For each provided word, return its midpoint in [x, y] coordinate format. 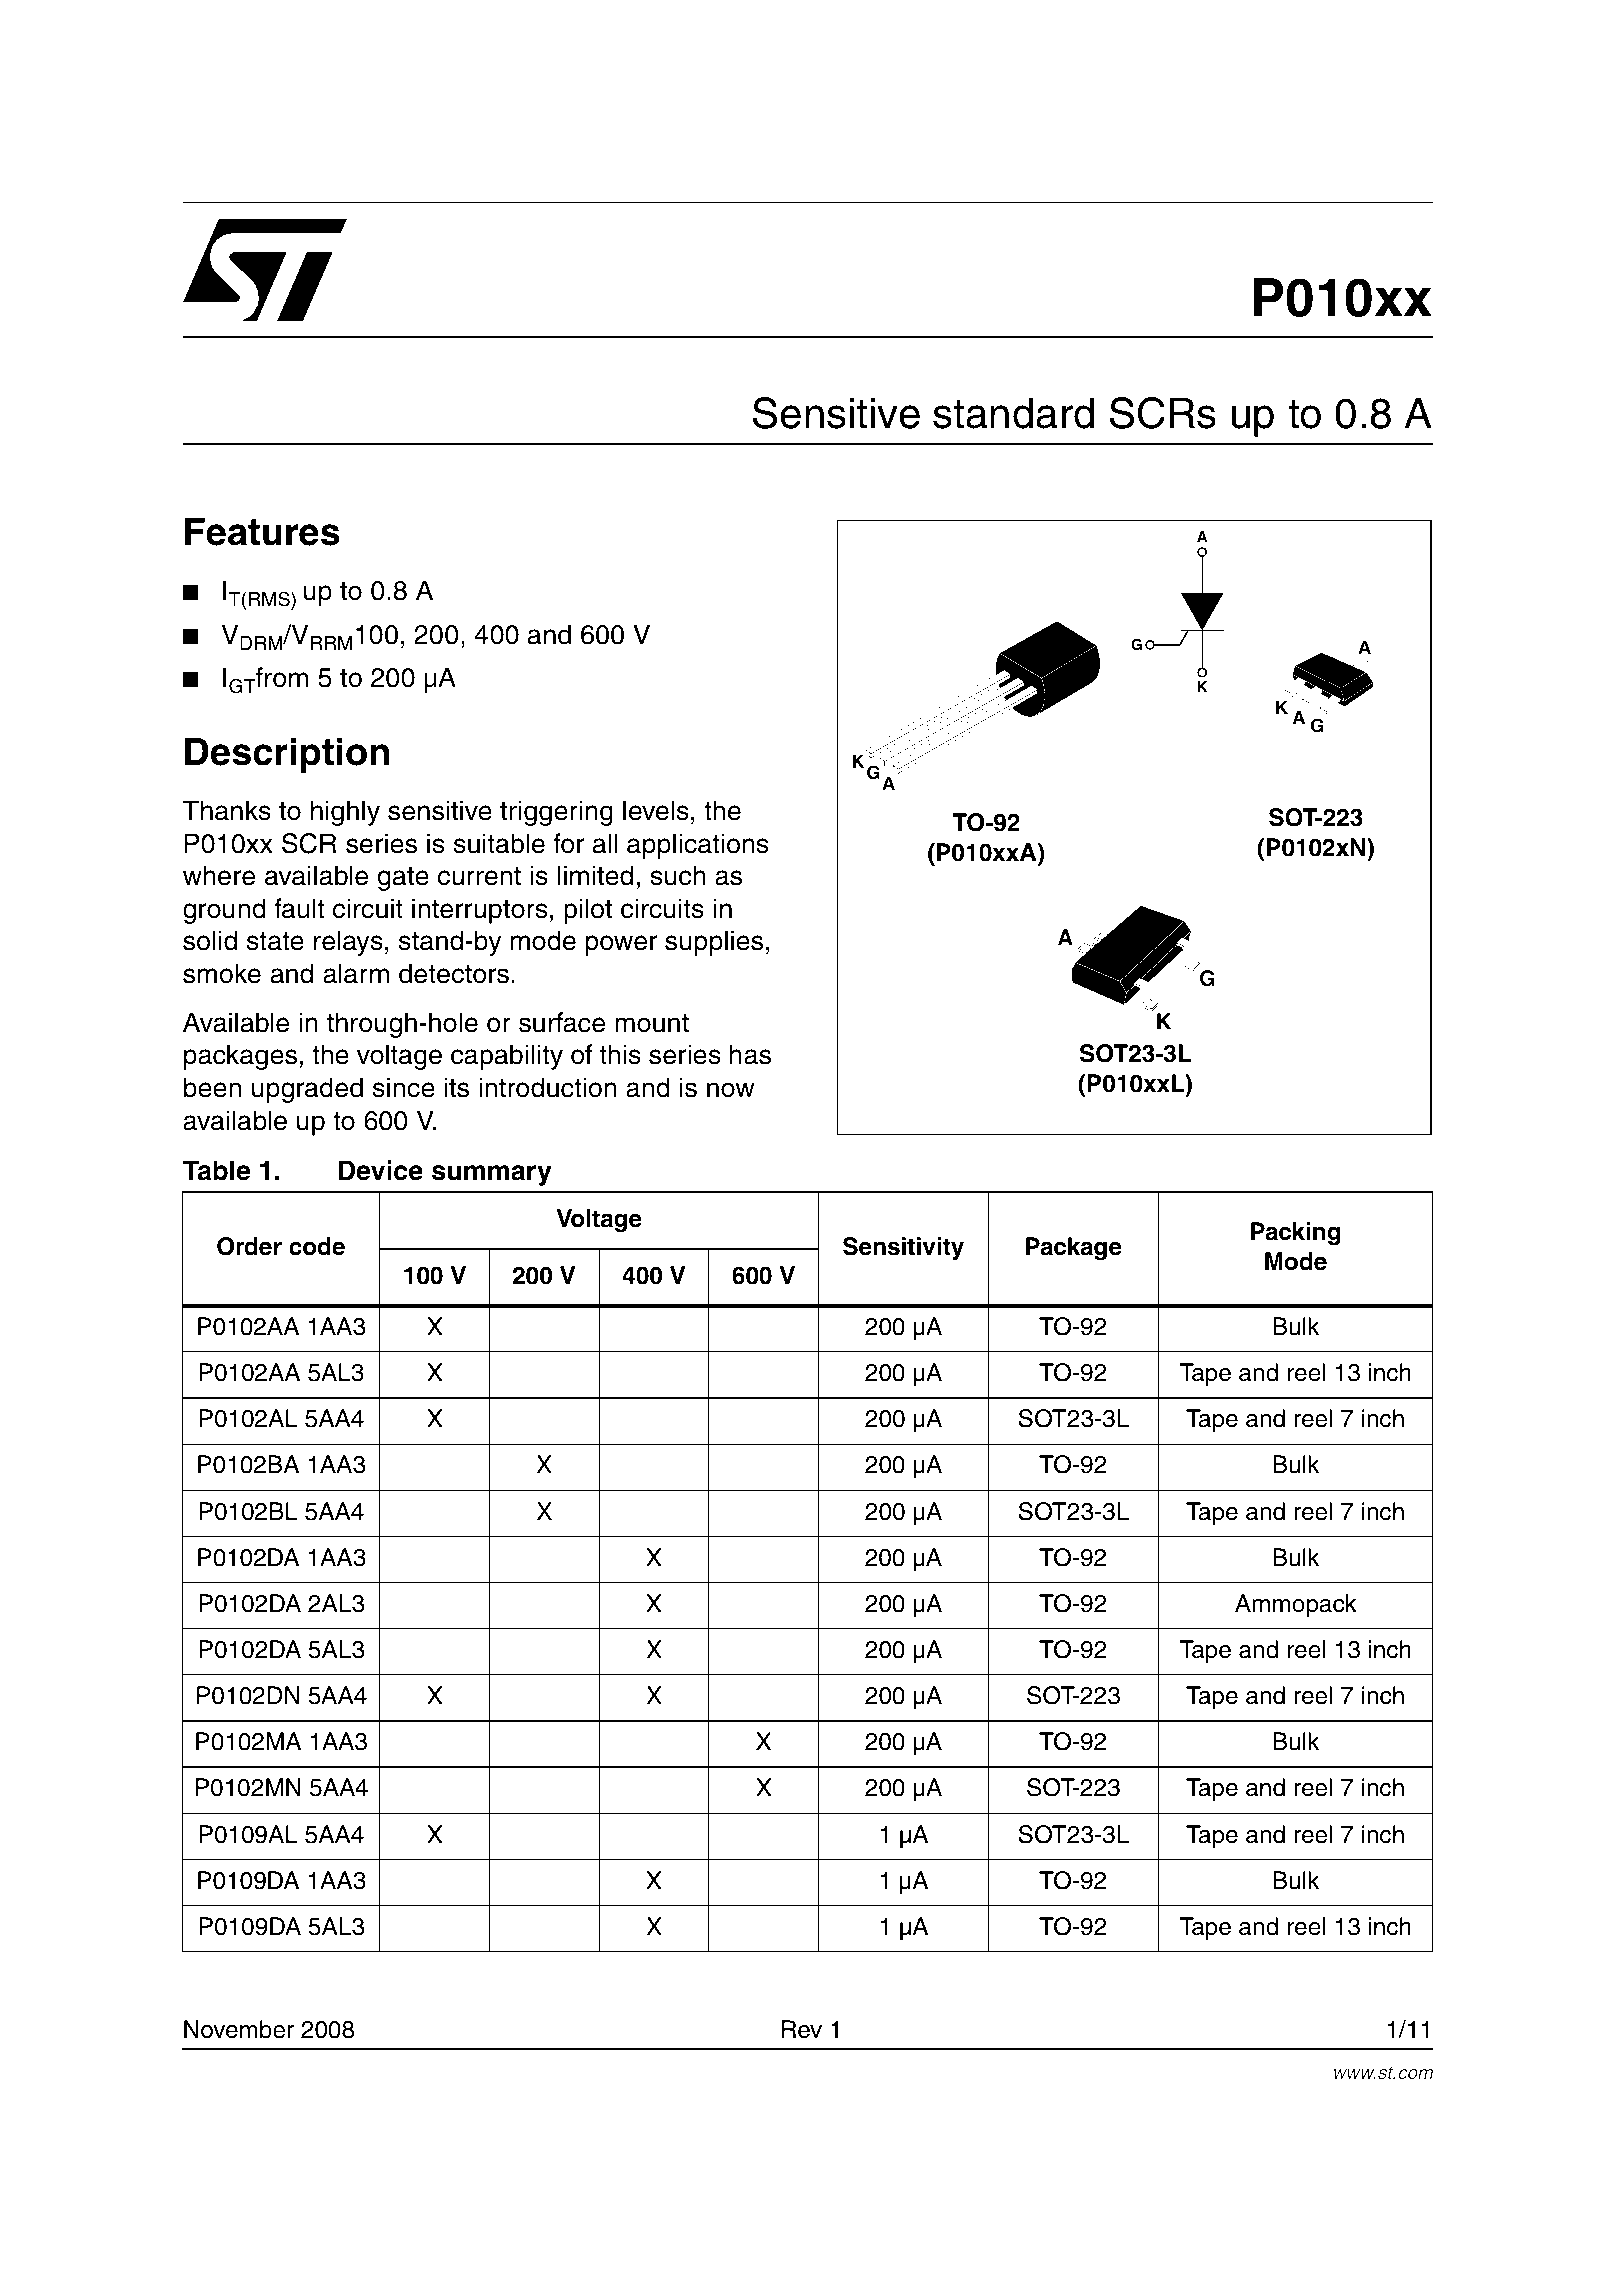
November [239, 2029]
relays [348, 943]
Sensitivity [903, 1249]
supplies [714, 943]
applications [698, 846]
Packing [1296, 1234]
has [750, 1054]
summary [492, 1175]
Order [249, 1246]
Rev [802, 2029]
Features [262, 532]
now [731, 1090]
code [317, 1246]
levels [656, 810]
